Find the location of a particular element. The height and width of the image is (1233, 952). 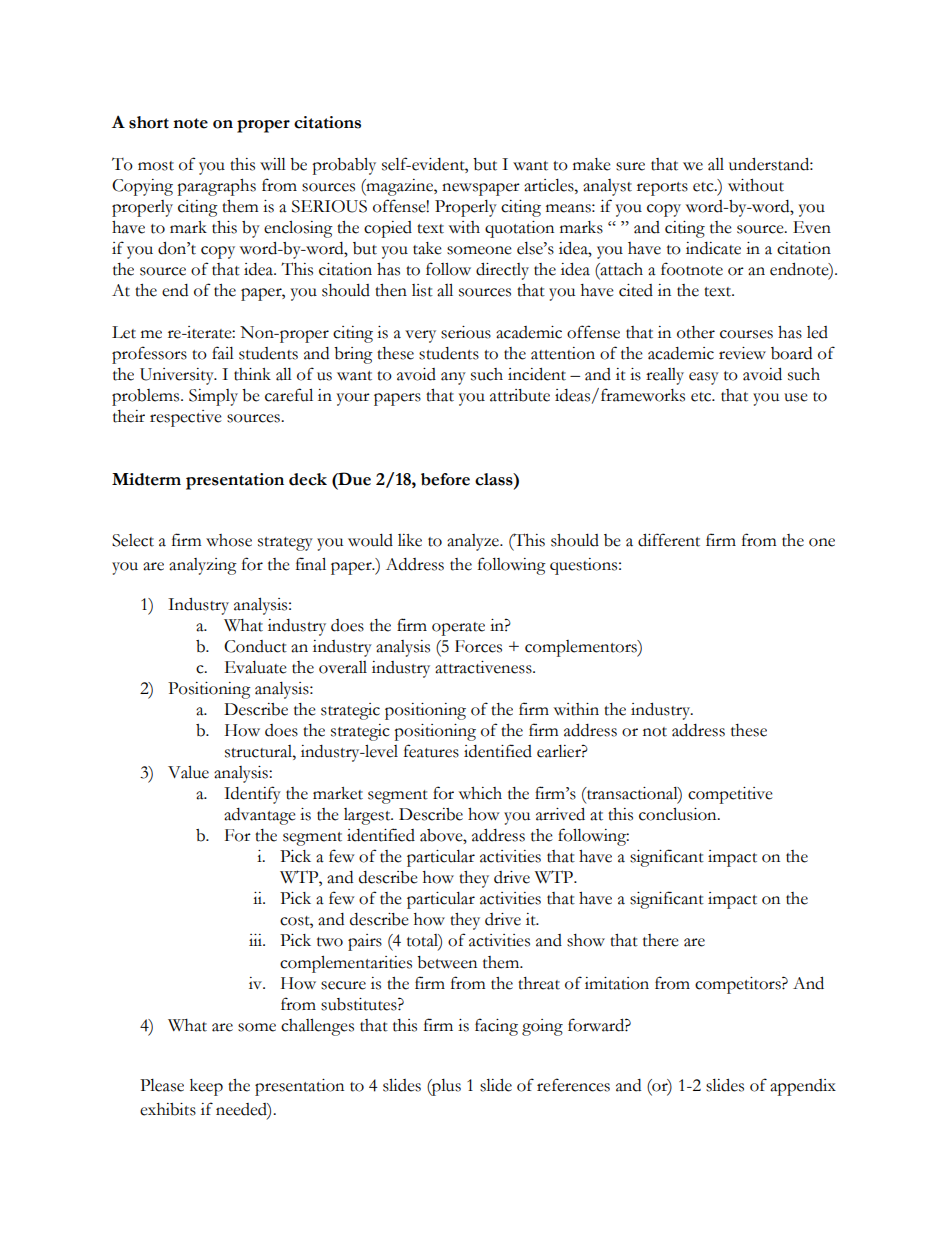

very is located at coordinates (420, 336).
